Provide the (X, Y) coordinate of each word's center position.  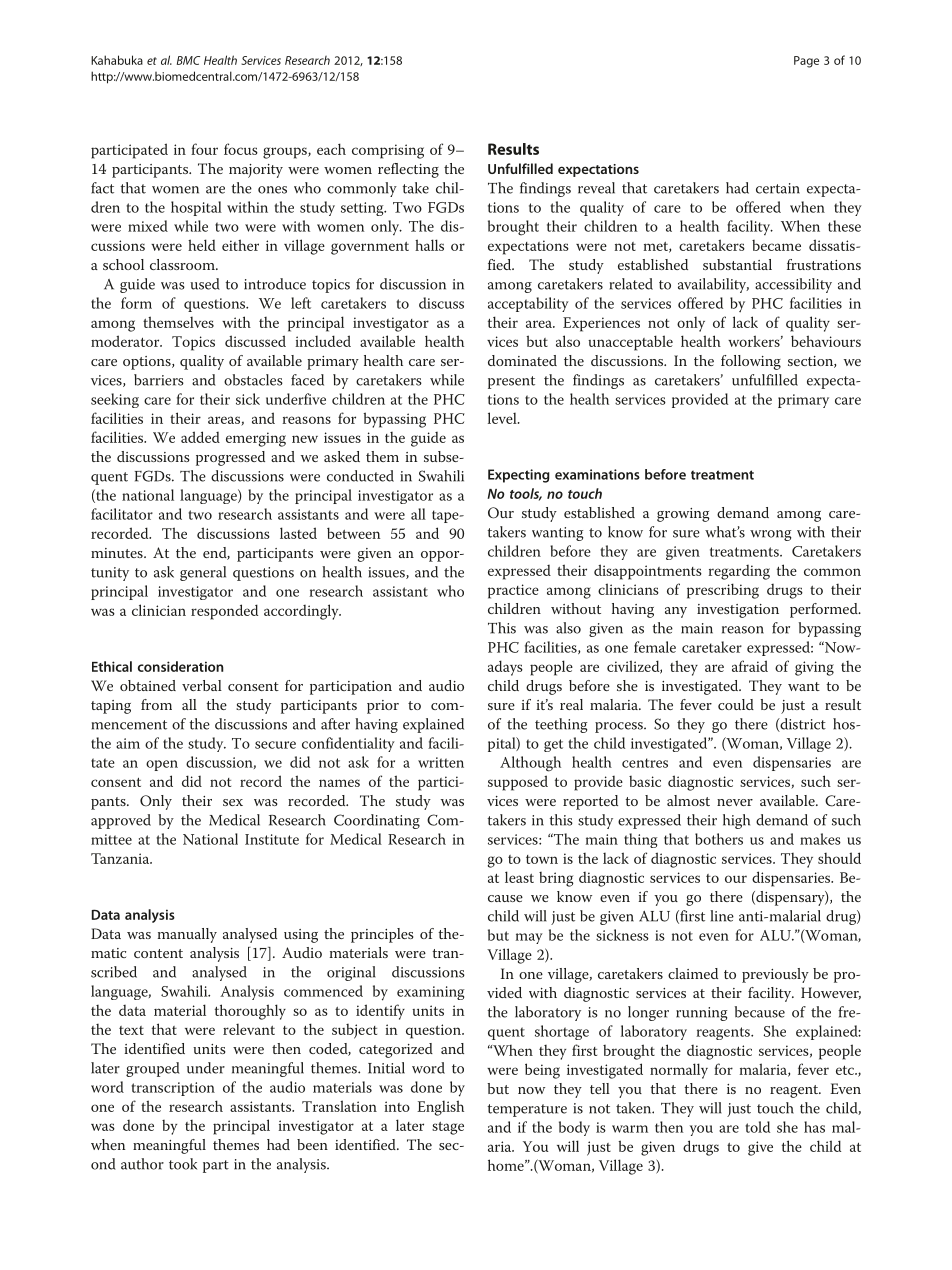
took (183, 1164)
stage (448, 1128)
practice (513, 591)
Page (806, 62)
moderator (126, 341)
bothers (719, 839)
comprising (388, 151)
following (751, 362)
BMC (188, 60)
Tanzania (121, 858)
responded (224, 612)
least (519, 877)
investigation (738, 611)
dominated (522, 360)
